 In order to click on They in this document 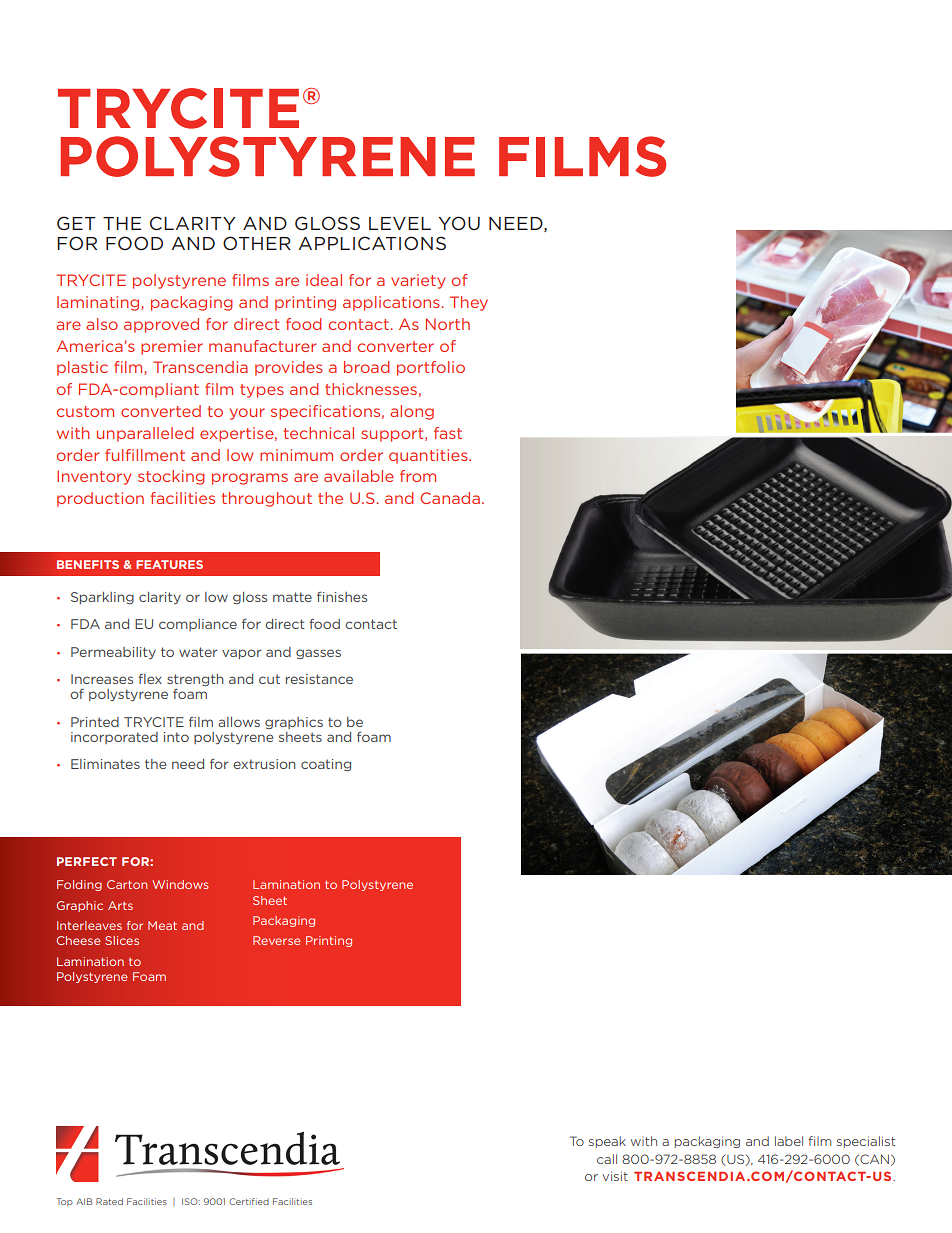, I will do `click(469, 303)`.
